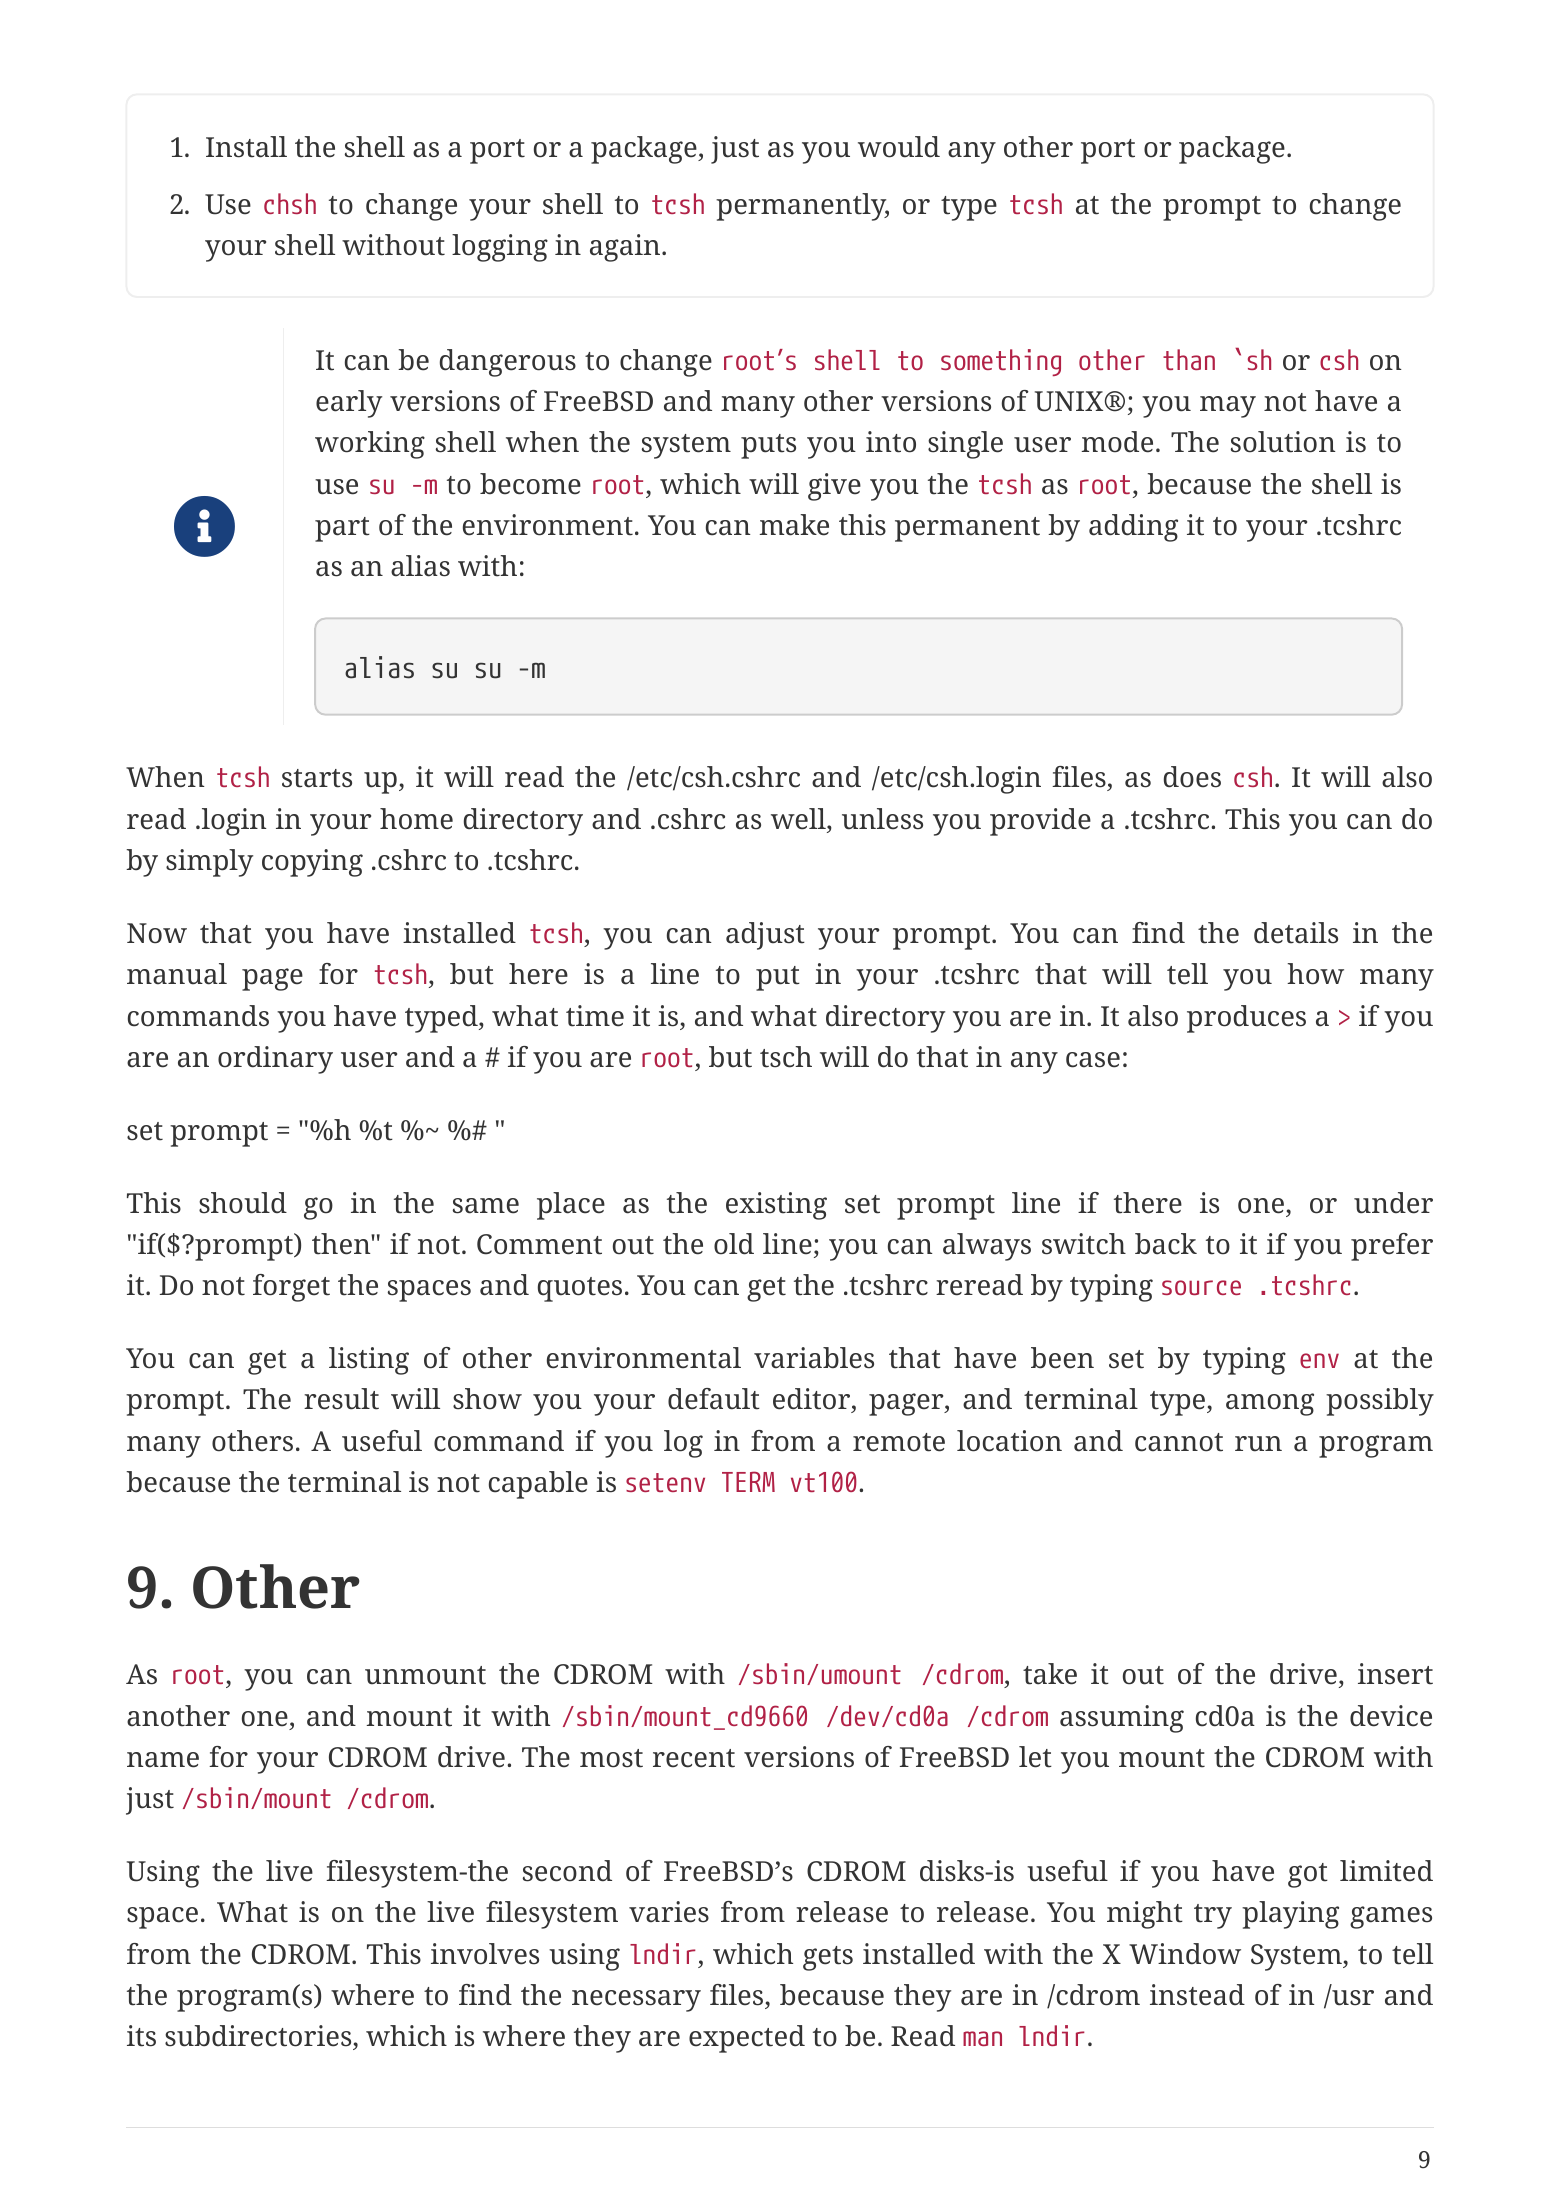  Describe the element at coordinates (776, 1206) in the image. I see `existing` at that location.
